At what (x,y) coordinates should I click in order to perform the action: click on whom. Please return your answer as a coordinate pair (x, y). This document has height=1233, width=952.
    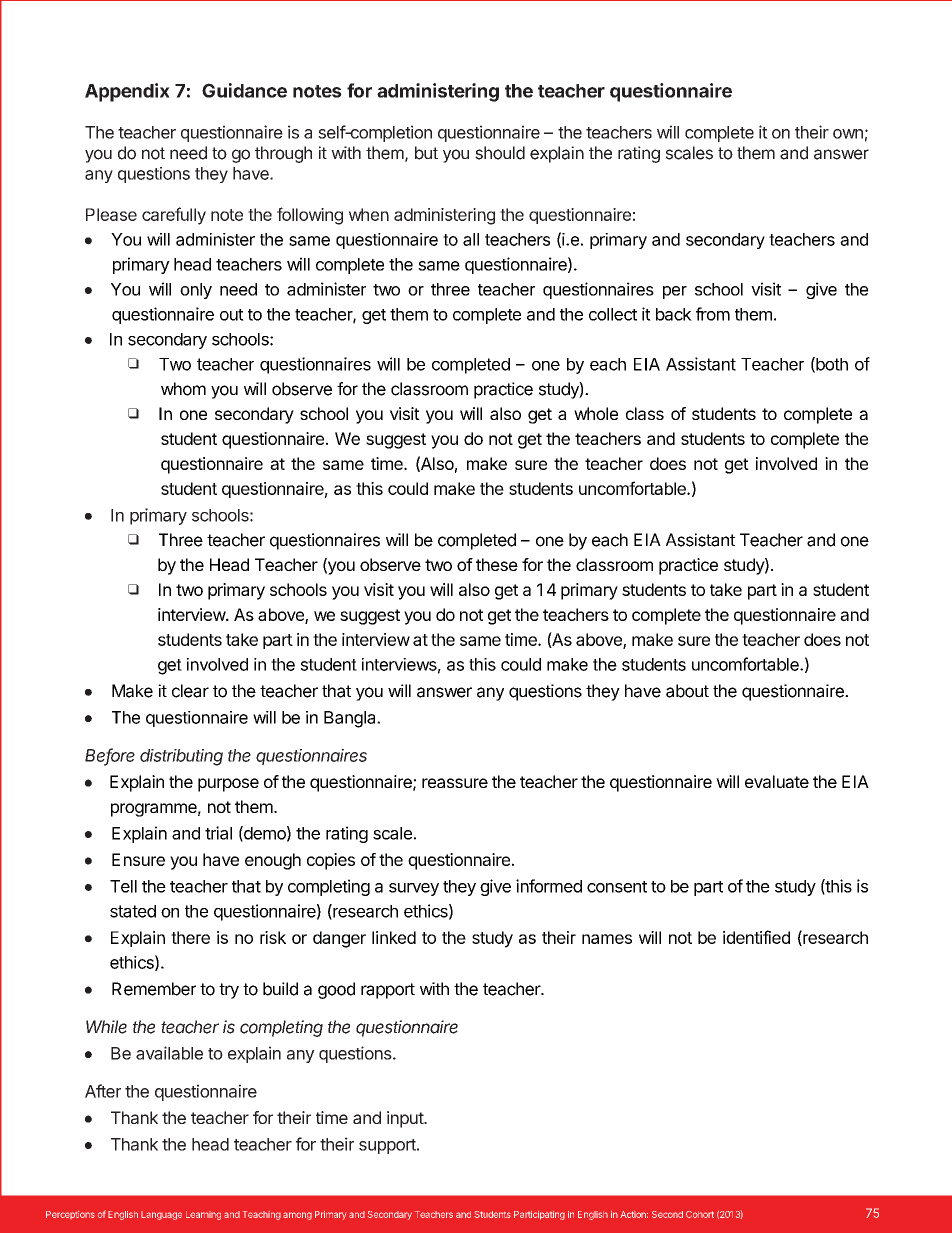
    Looking at the image, I should click on (183, 389).
